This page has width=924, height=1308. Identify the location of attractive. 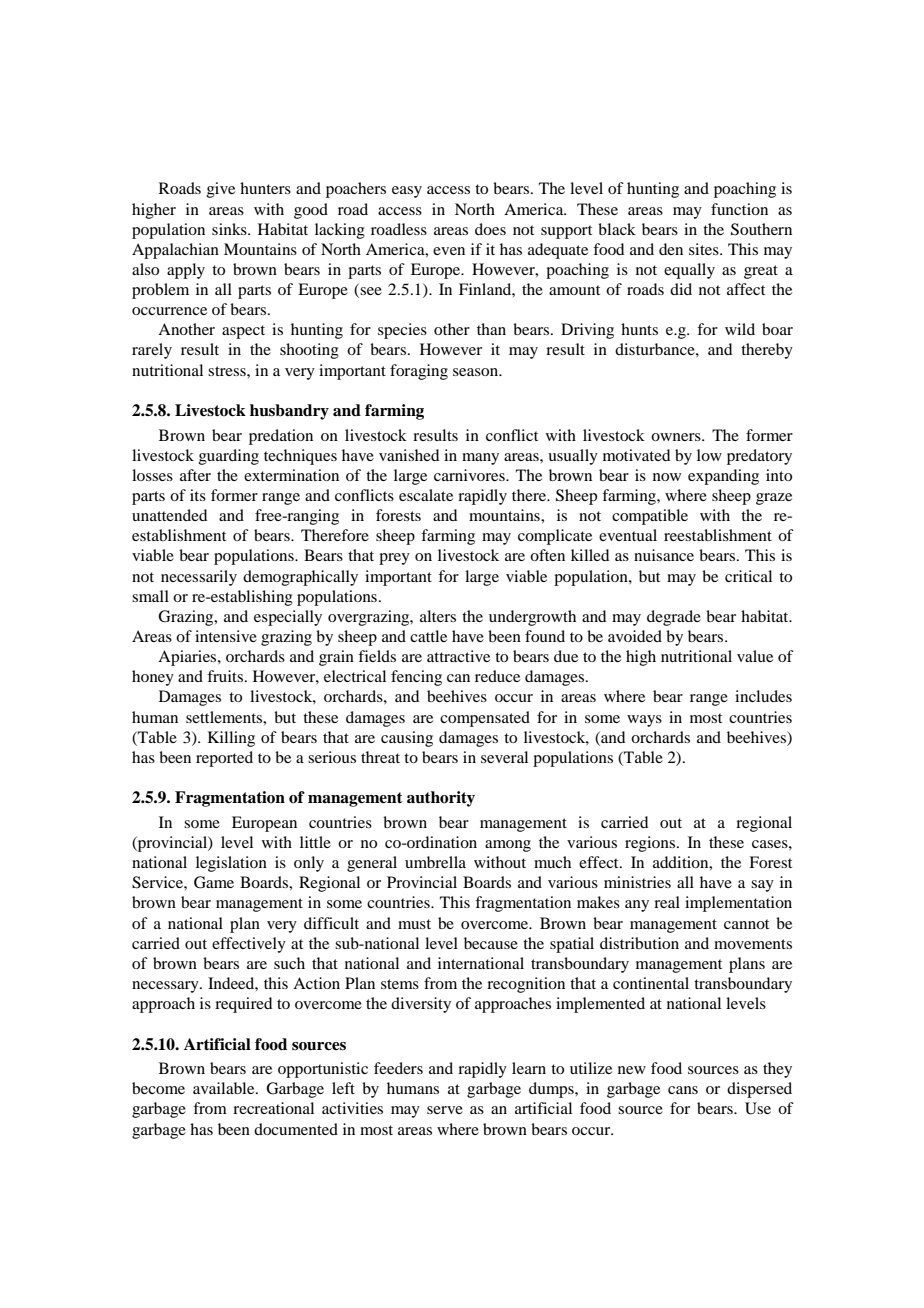
(458, 656).
